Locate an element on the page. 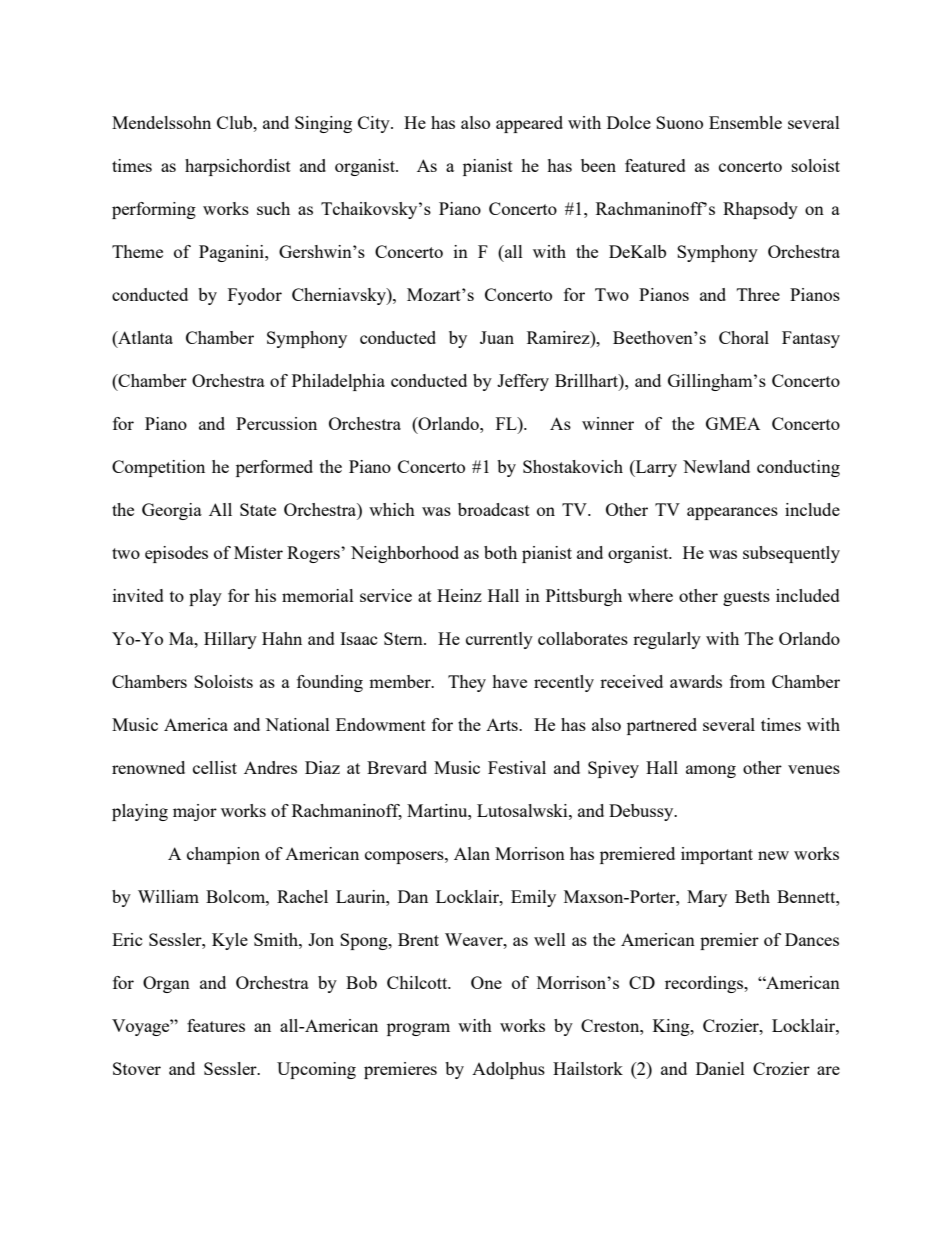  appeared is located at coordinates (529, 124).
